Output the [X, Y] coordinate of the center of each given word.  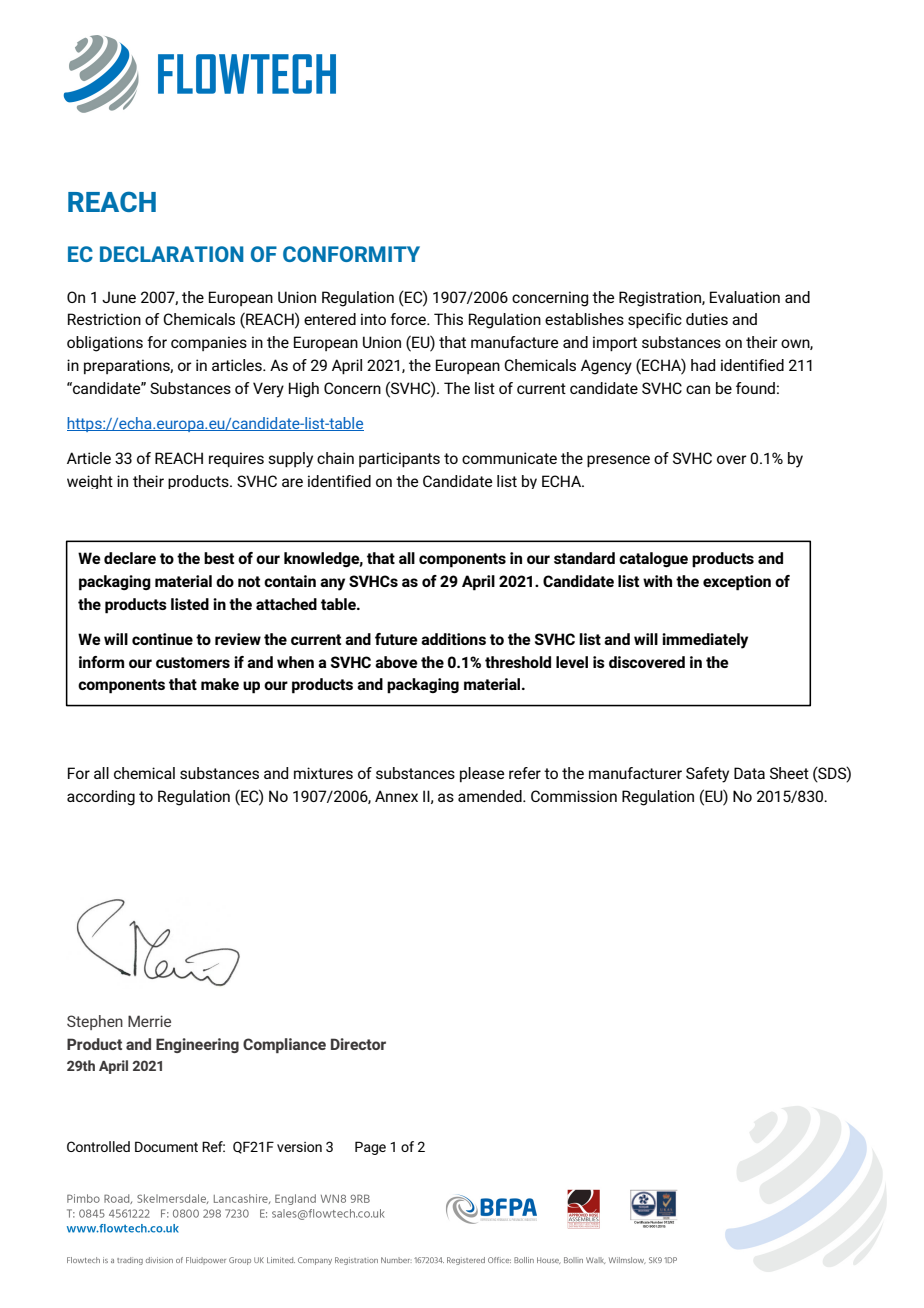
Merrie [149, 1021]
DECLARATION [172, 254]
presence [618, 461]
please [482, 774]
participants [399, 460]
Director [358, 1044]
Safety [707, 775]
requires [236, 460]
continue [162, 639]
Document [166, 1146]
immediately [705, 641]
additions [453, 639]
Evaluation [745, 297]
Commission [574, 796]
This [448, 319]
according [101, 798]
